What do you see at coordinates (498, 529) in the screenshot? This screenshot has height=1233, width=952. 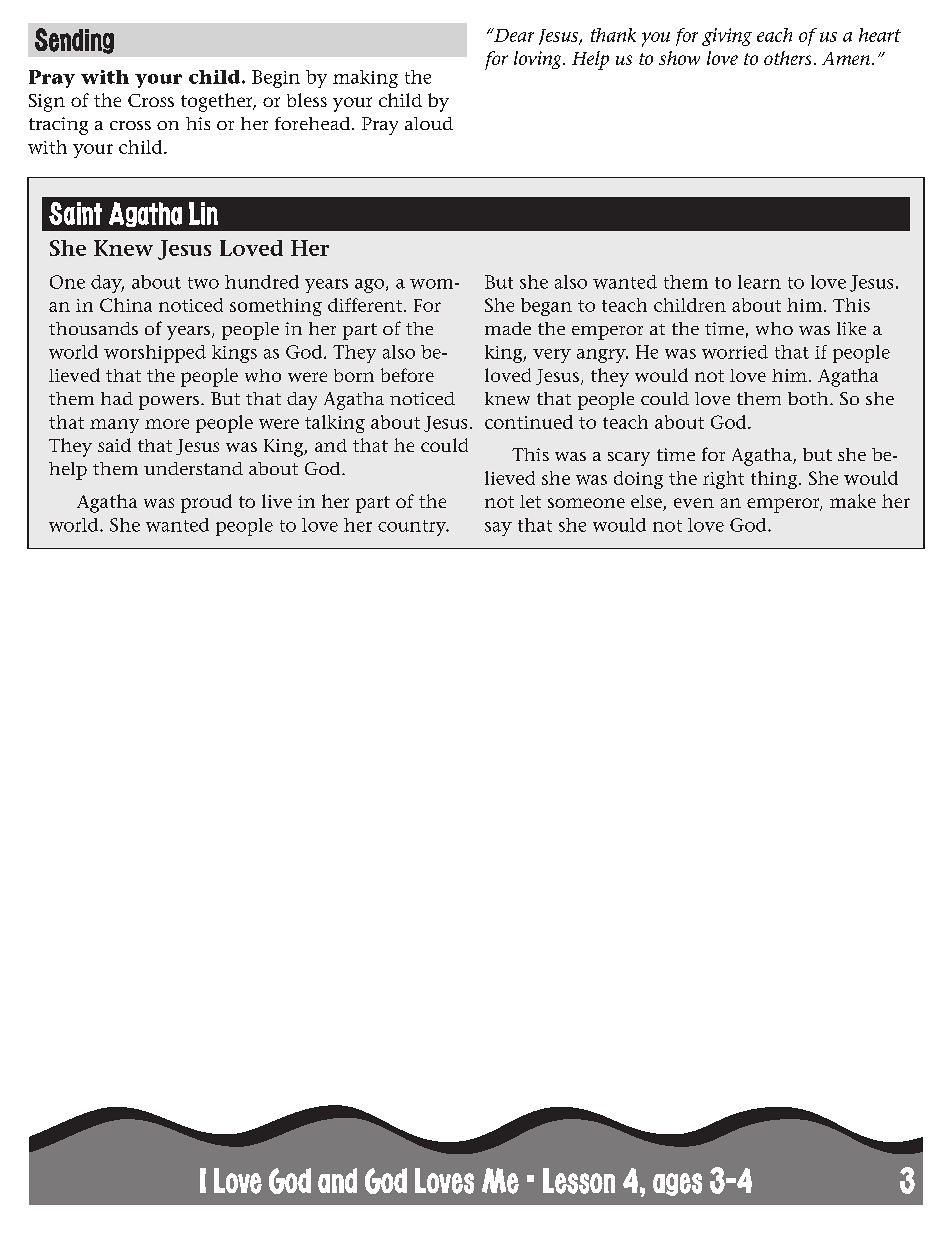 I see `say` at bounding box center [498, 529].
